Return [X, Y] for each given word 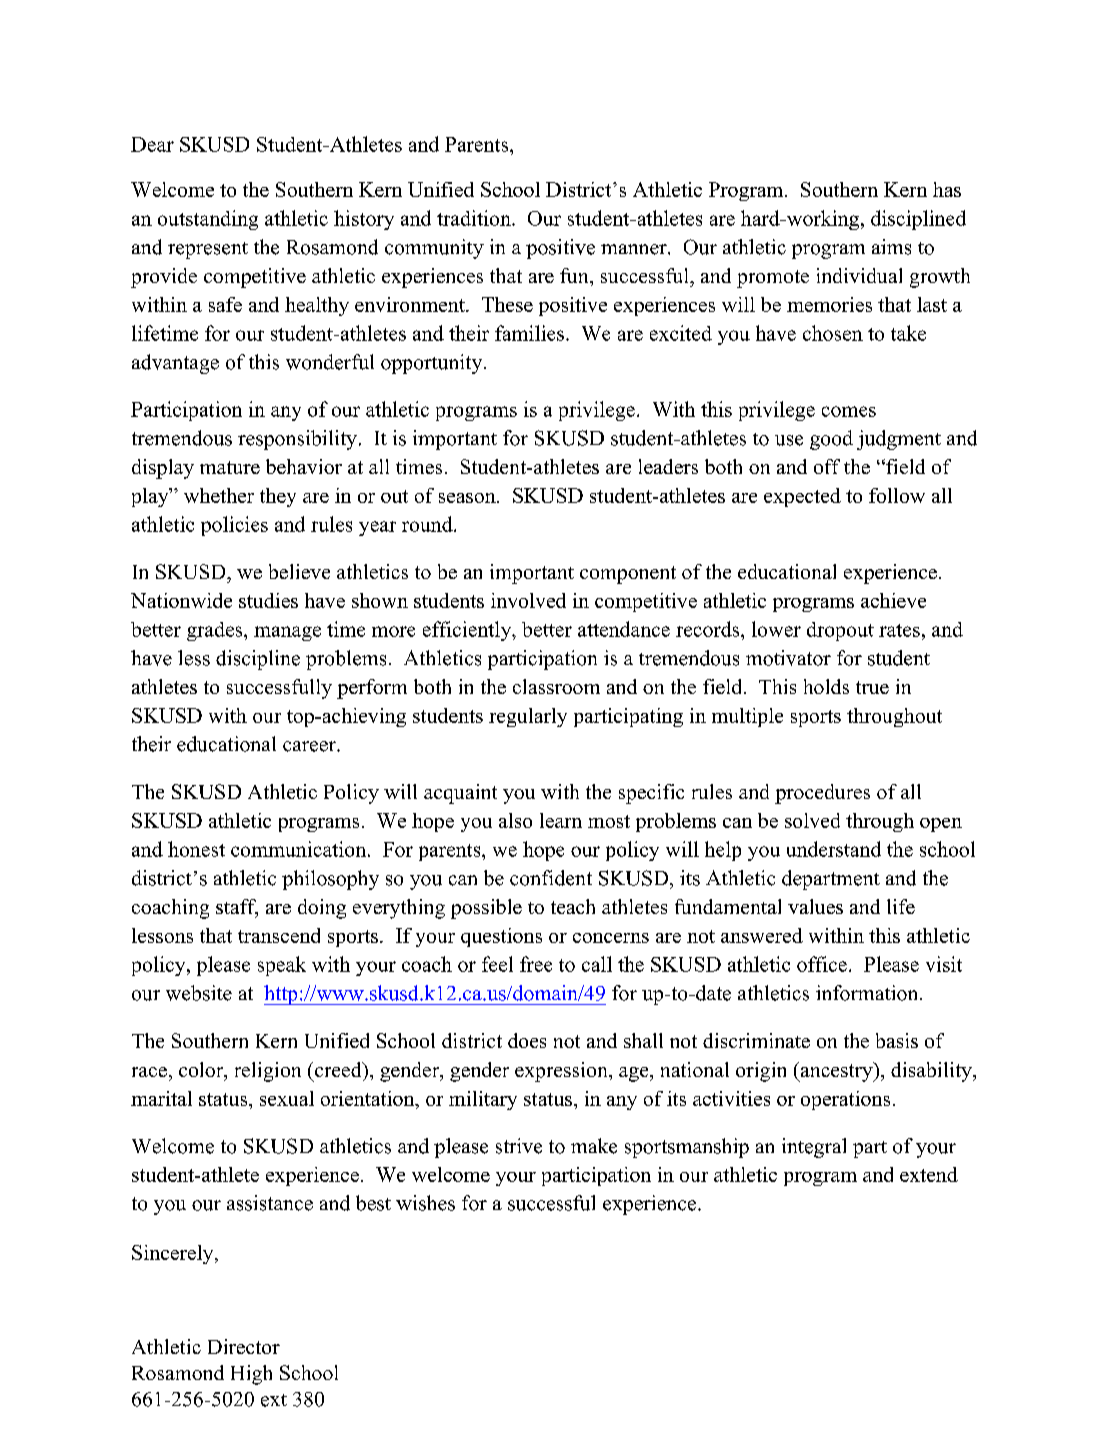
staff [237, 908]
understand [834, 849]
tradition [475, 218]
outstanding [208, 220]
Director [244, 1346]
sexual [287, 1098]
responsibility [297, 440]
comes [849, 411]
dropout [840, 631]
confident [551, 878]
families [529, 333]
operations [845, 1100]
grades [216, 631]
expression [562, 1072]
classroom [556, 686]
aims [891, 247]
